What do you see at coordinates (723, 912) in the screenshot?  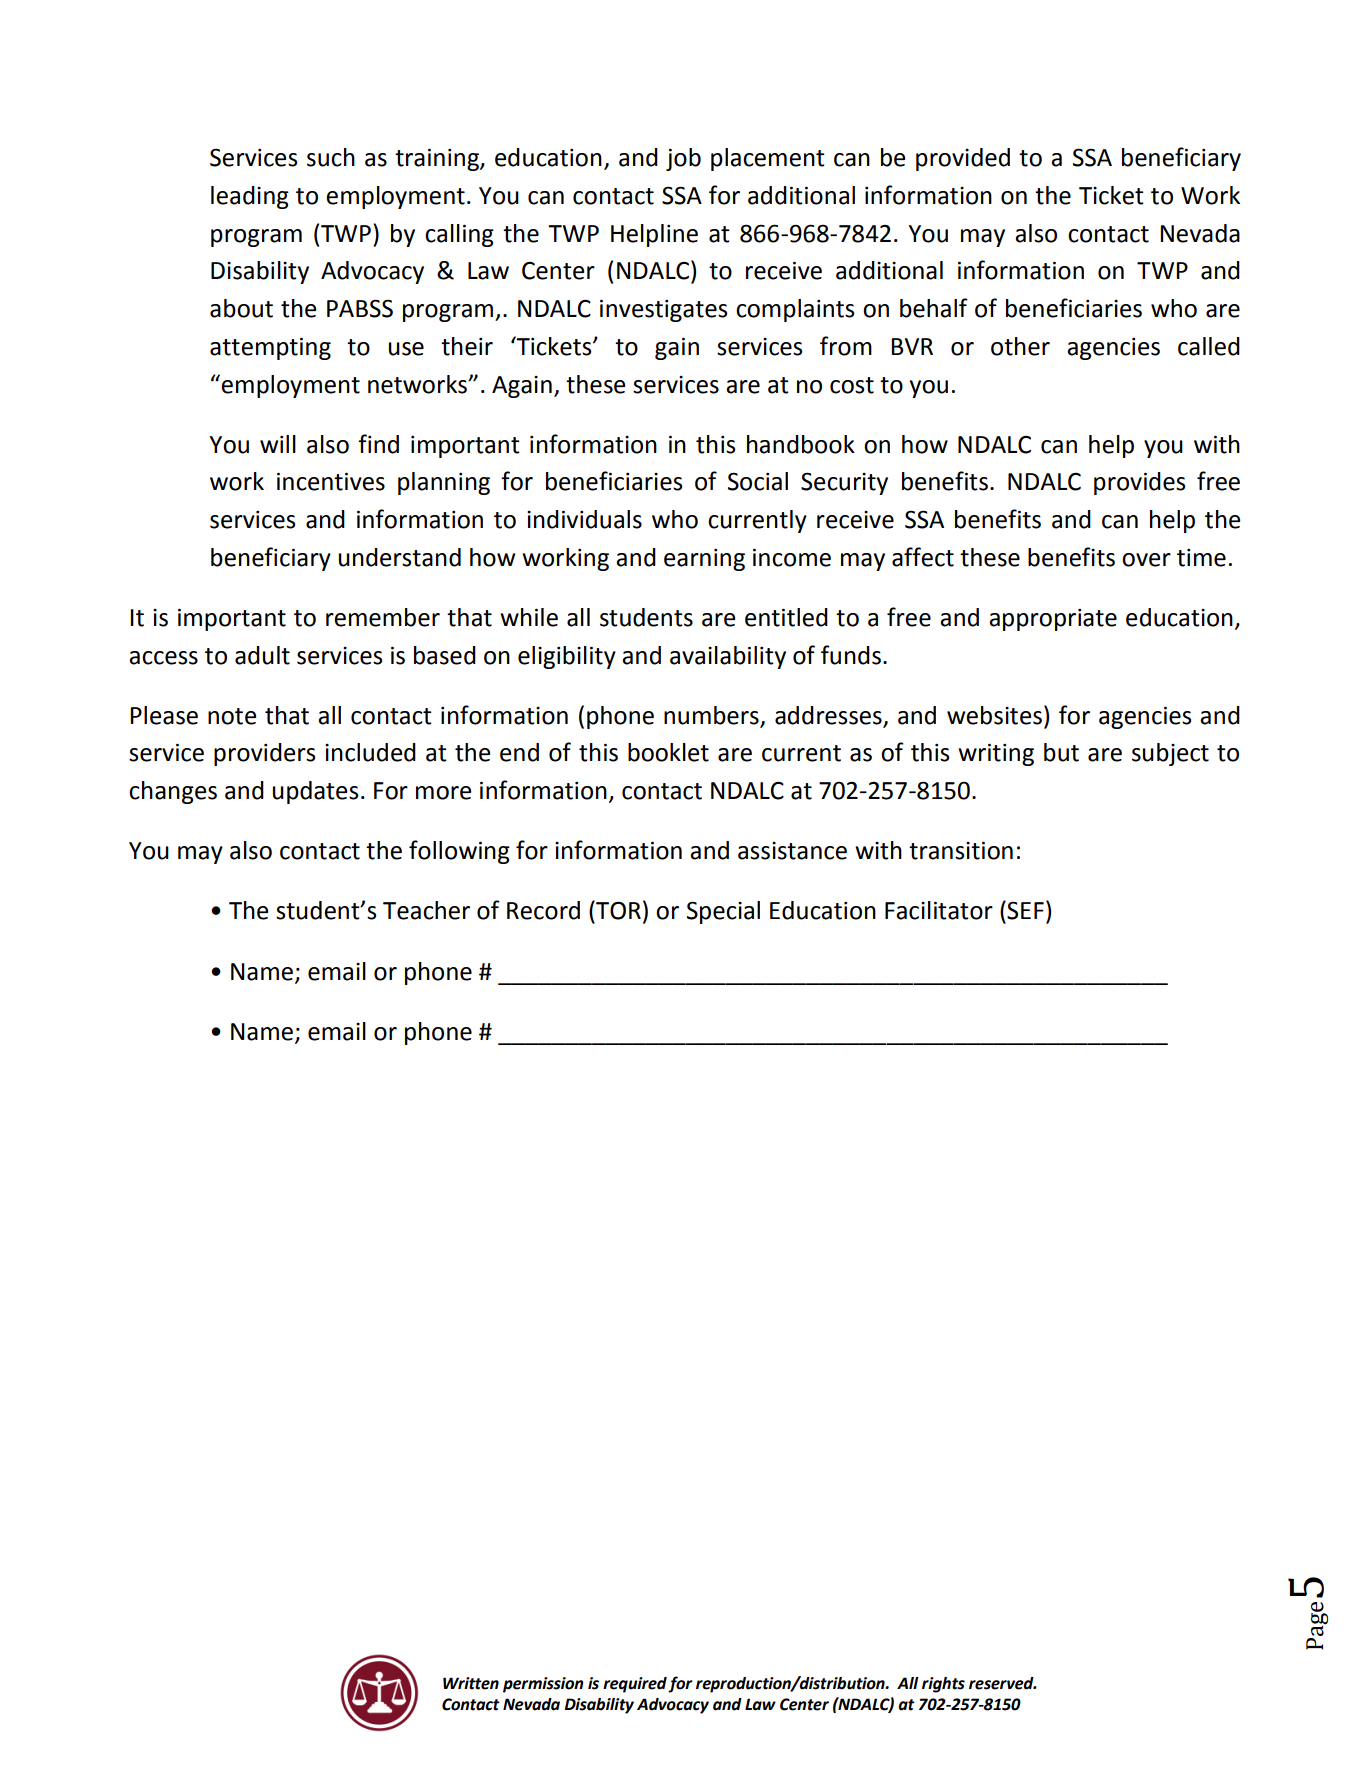 I see `Special` at bounding box center [723, 912].
